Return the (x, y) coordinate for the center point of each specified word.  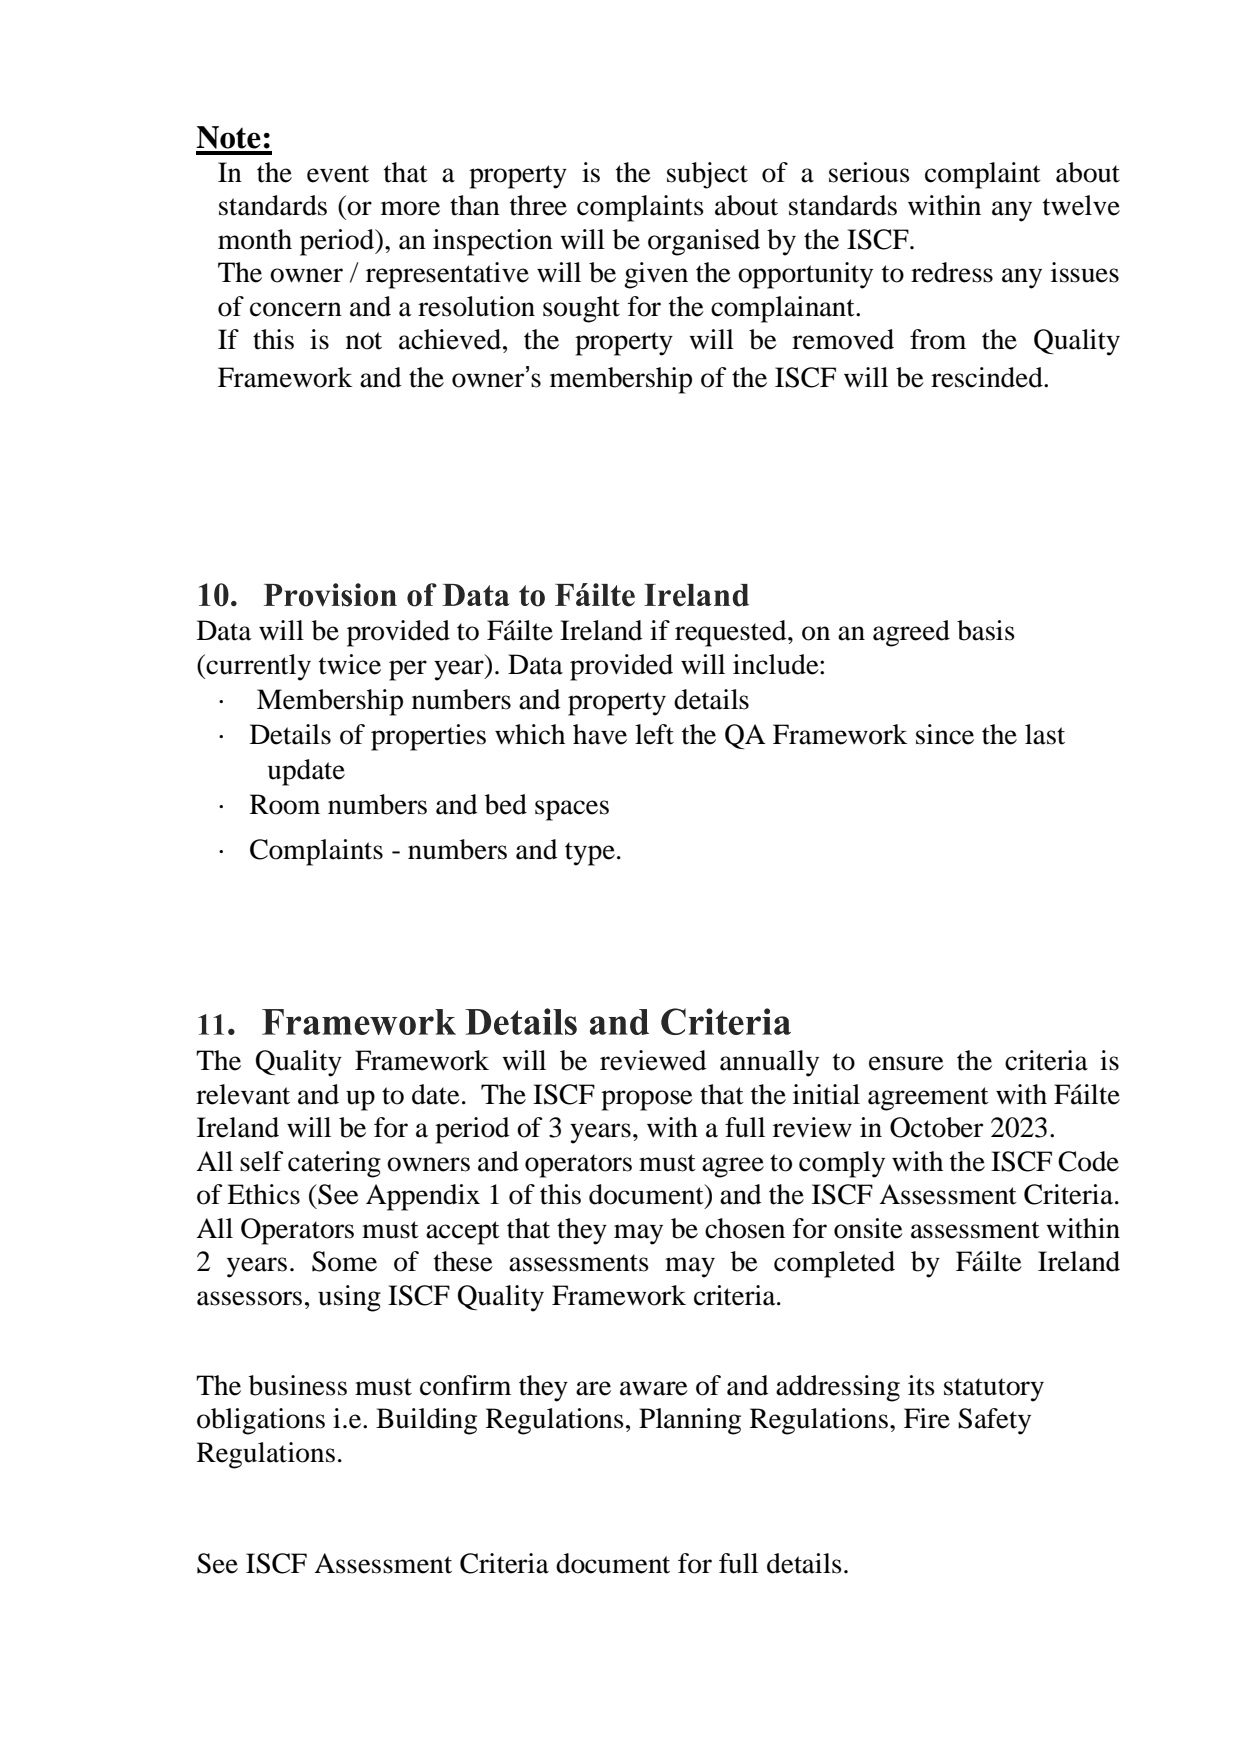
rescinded (988, 377)
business (298, 1385)
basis (986, 630)
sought (581, 309)
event (338, 174)
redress (952, 272)
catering (334, 1164)
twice (350, 664)
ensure (906, 1063)
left (654, 734)
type (590, 854)
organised (704, 242)
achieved (451, 339)
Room (285, 804)
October (936, 1127)
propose (647, 1100)
